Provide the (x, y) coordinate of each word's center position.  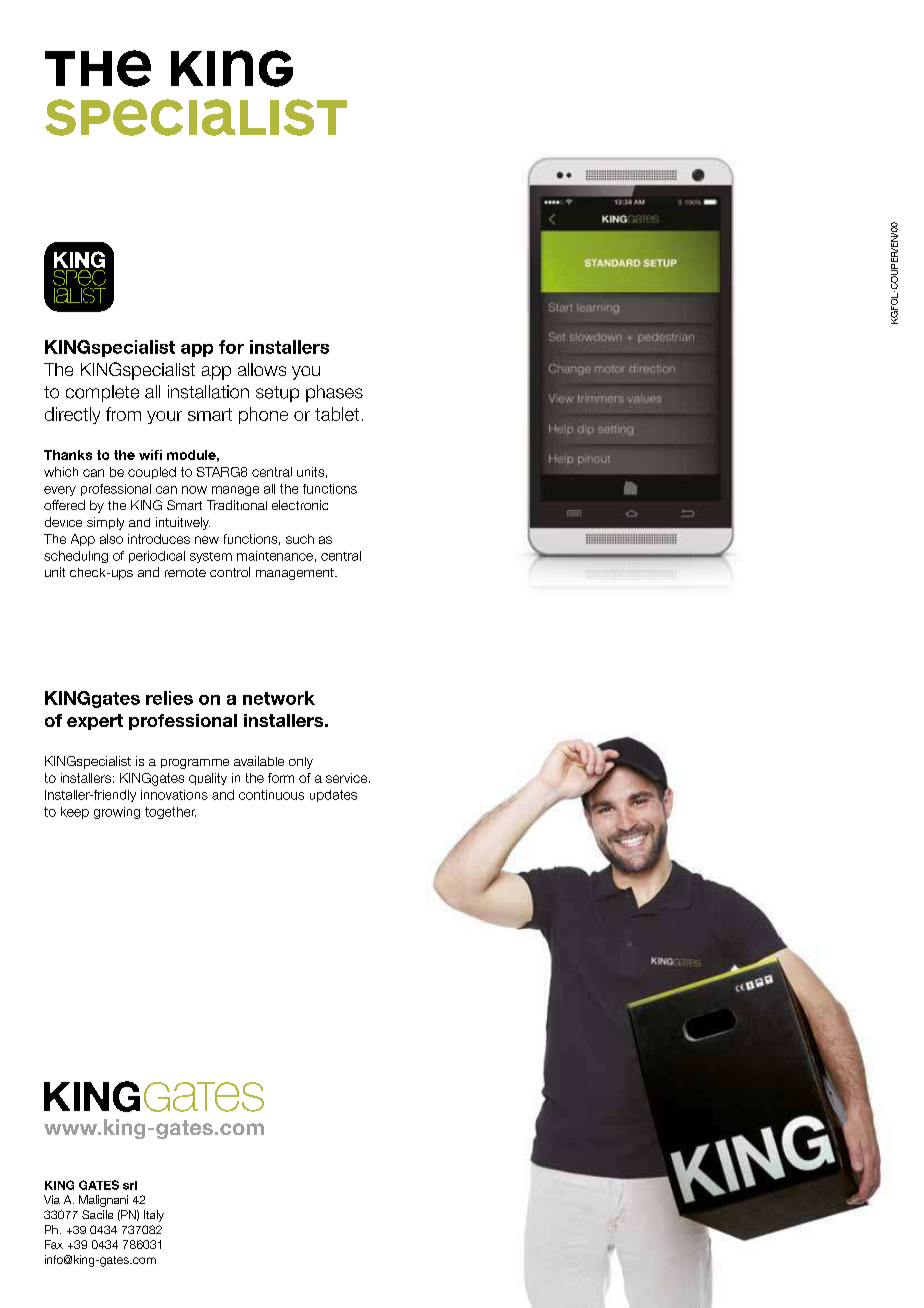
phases (334, 393)
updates (333, 796)
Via (52, 1199)
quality (208, 779)
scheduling (76, 557)
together (170, 813)
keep (75, 813)
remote (185, 572)
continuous (271, 795)
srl (130, 1185)
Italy (154, 1216)
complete (102, 393)
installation (208, 392)
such (300, 539)
